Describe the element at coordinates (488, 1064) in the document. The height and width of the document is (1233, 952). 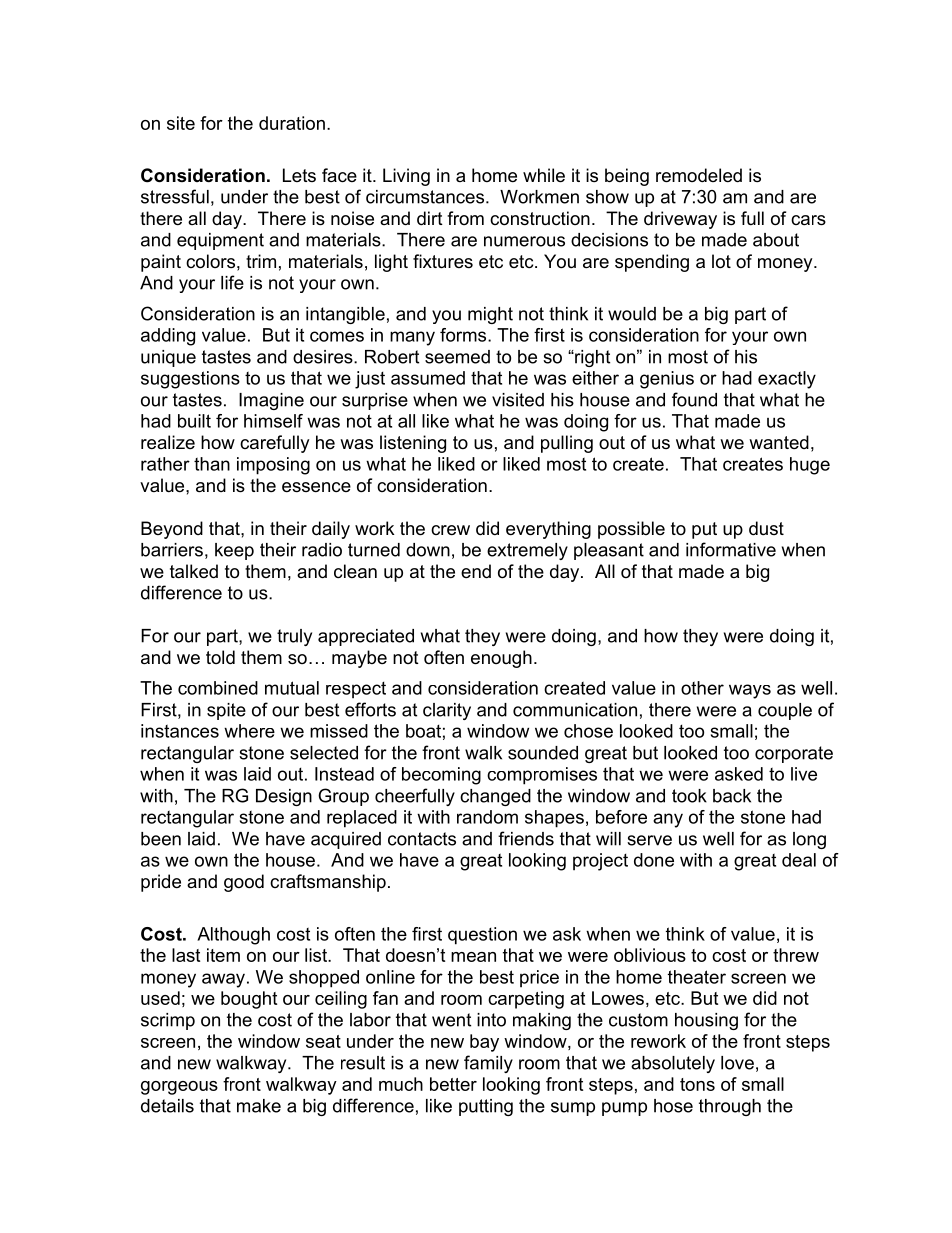
I see `family` at that location.
